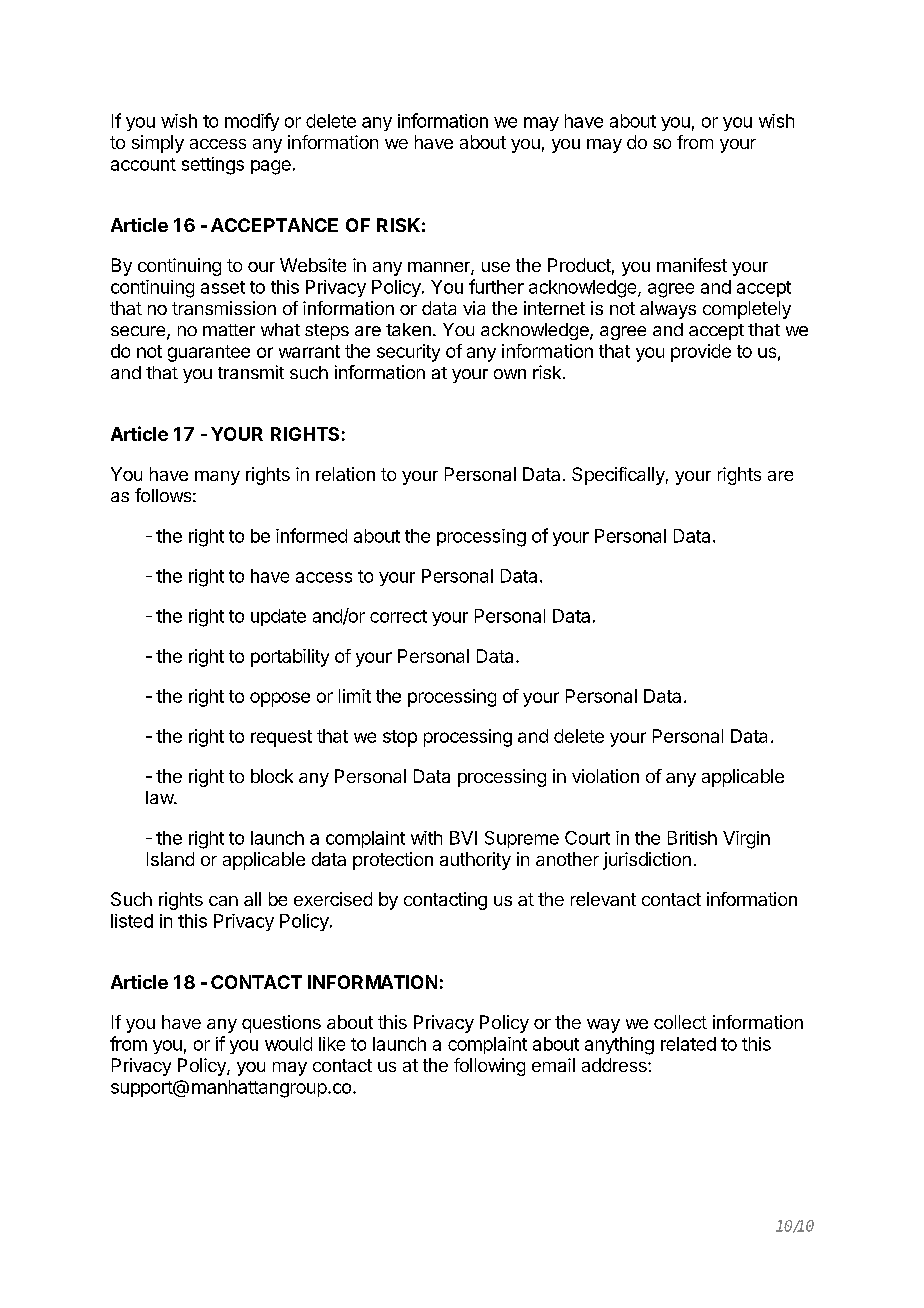  What do you see at coordinates (605, 776) in the document?
I see `violation` at bounding box center [605, 776].
